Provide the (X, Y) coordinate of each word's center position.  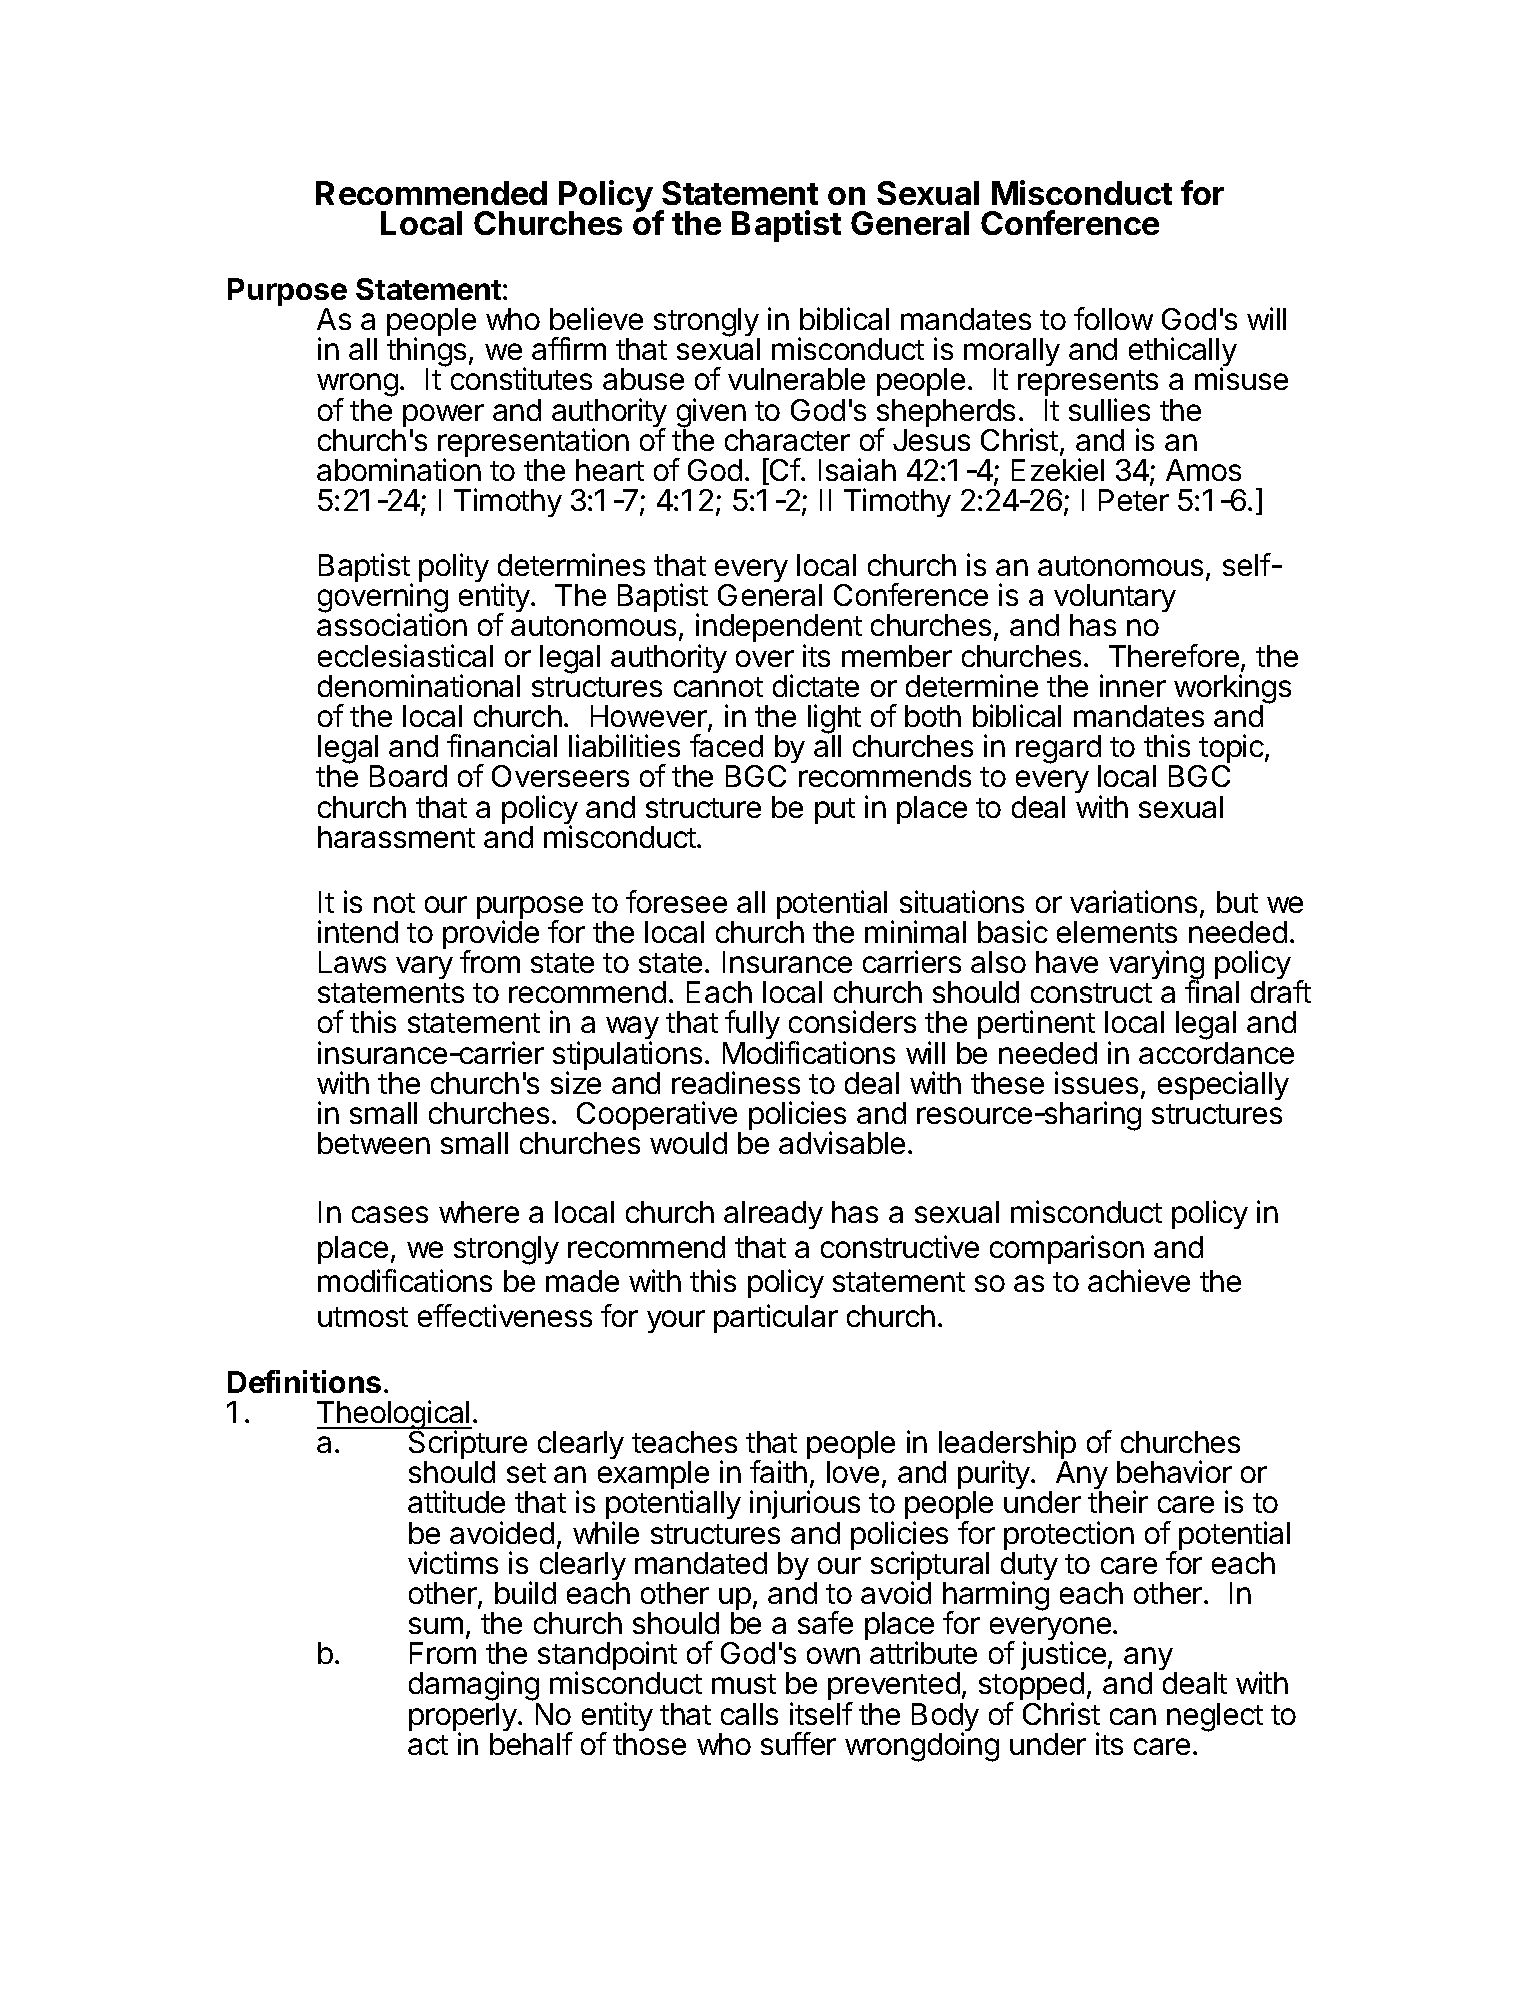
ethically (1183, 353)
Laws (352, 962)
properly (464, 1718)
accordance (1216, 1053)
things (426, 353)
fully (753, 1026)
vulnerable (796, 379)
